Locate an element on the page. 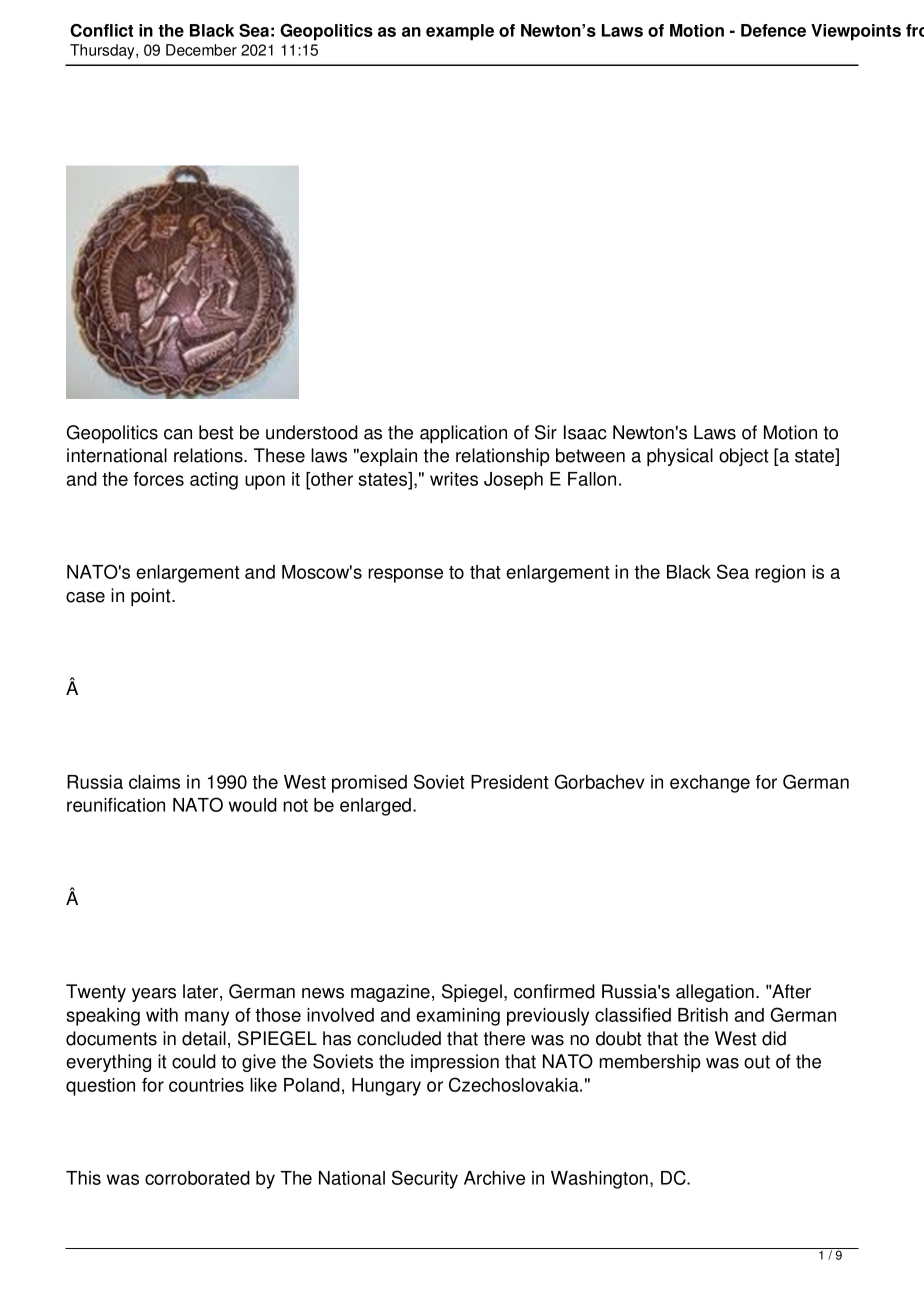  Washington is located at coordinates (599, 1180).
